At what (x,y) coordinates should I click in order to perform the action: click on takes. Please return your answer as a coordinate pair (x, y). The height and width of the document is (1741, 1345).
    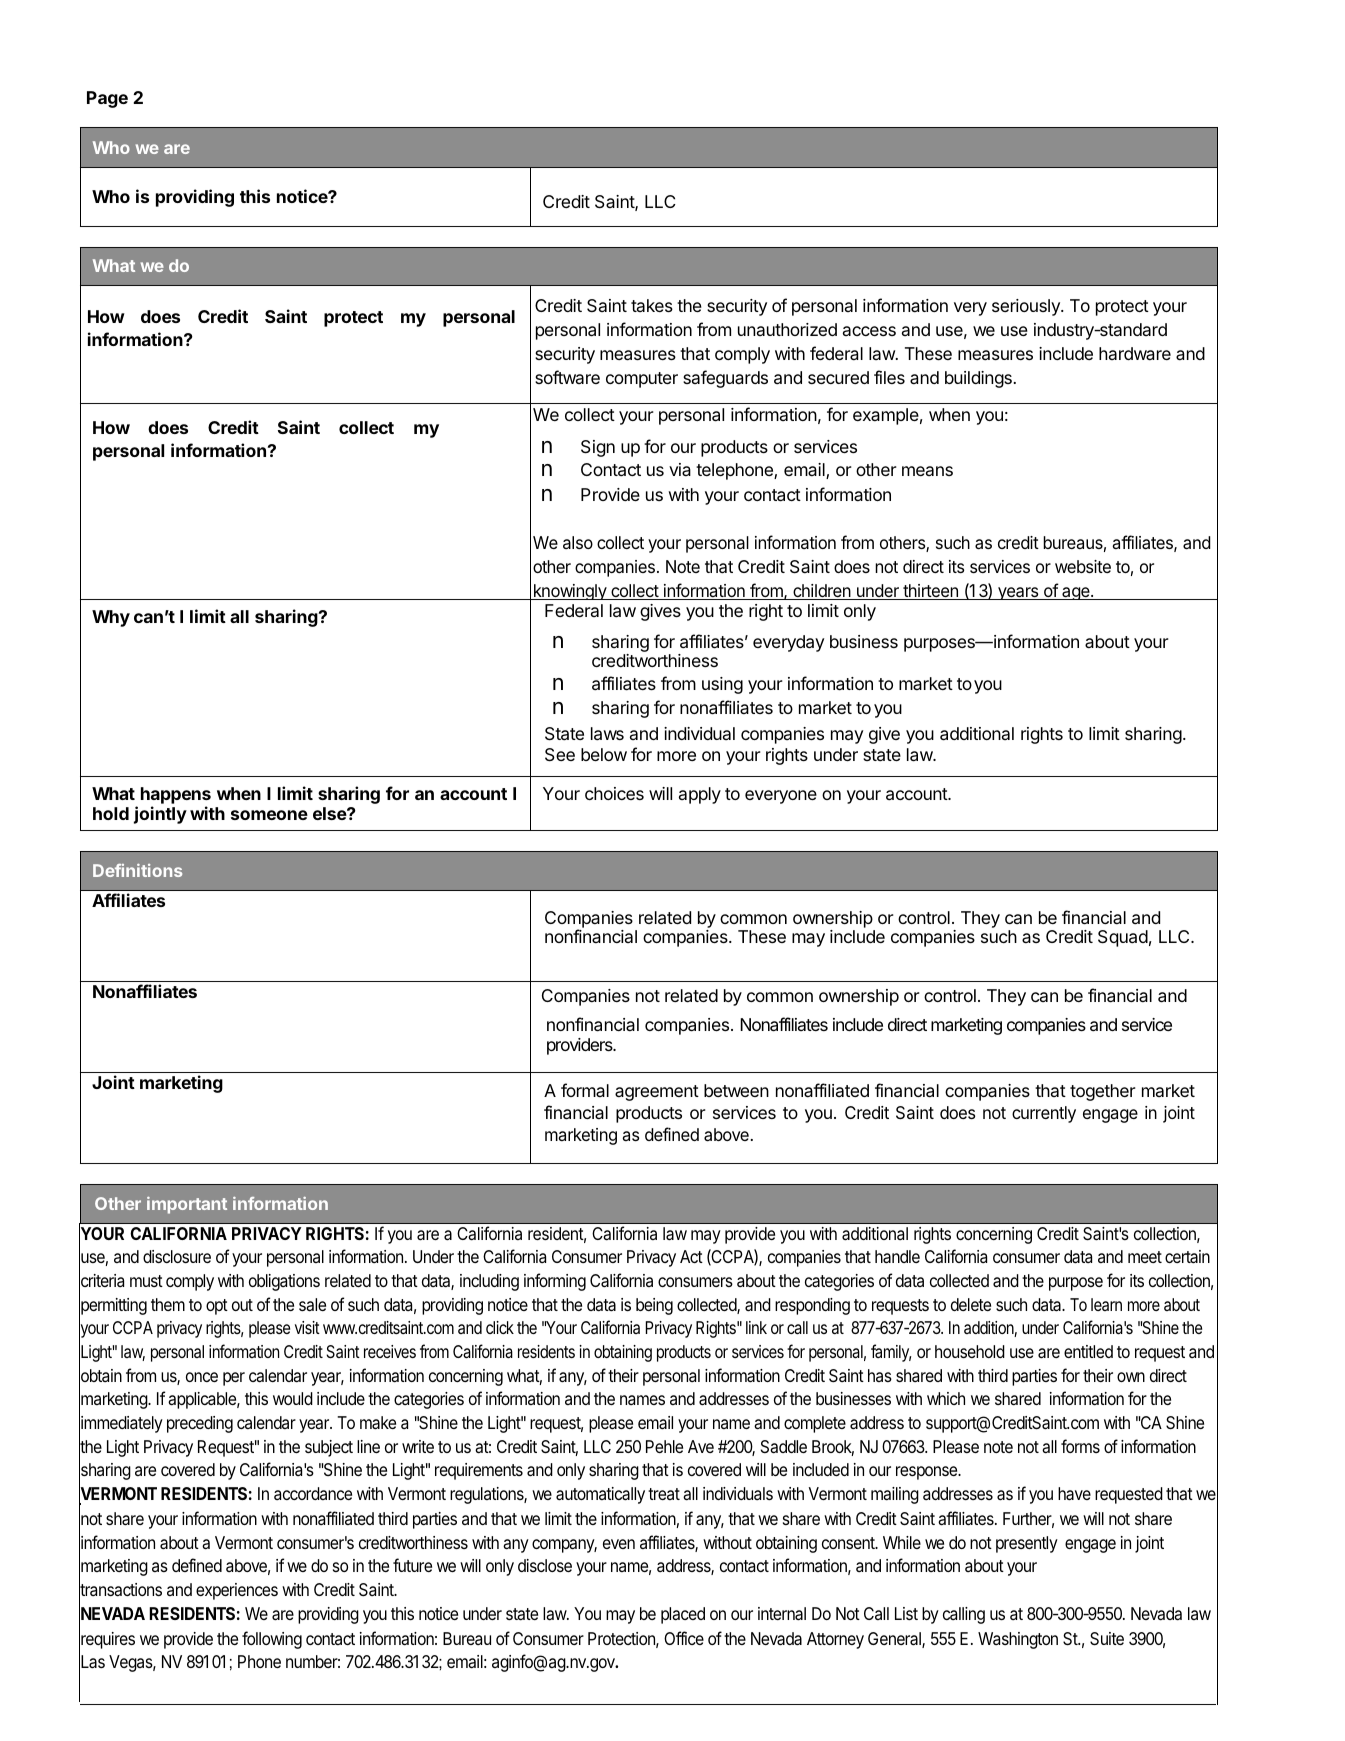
    Looking at the image, I should click on (652, 305).
